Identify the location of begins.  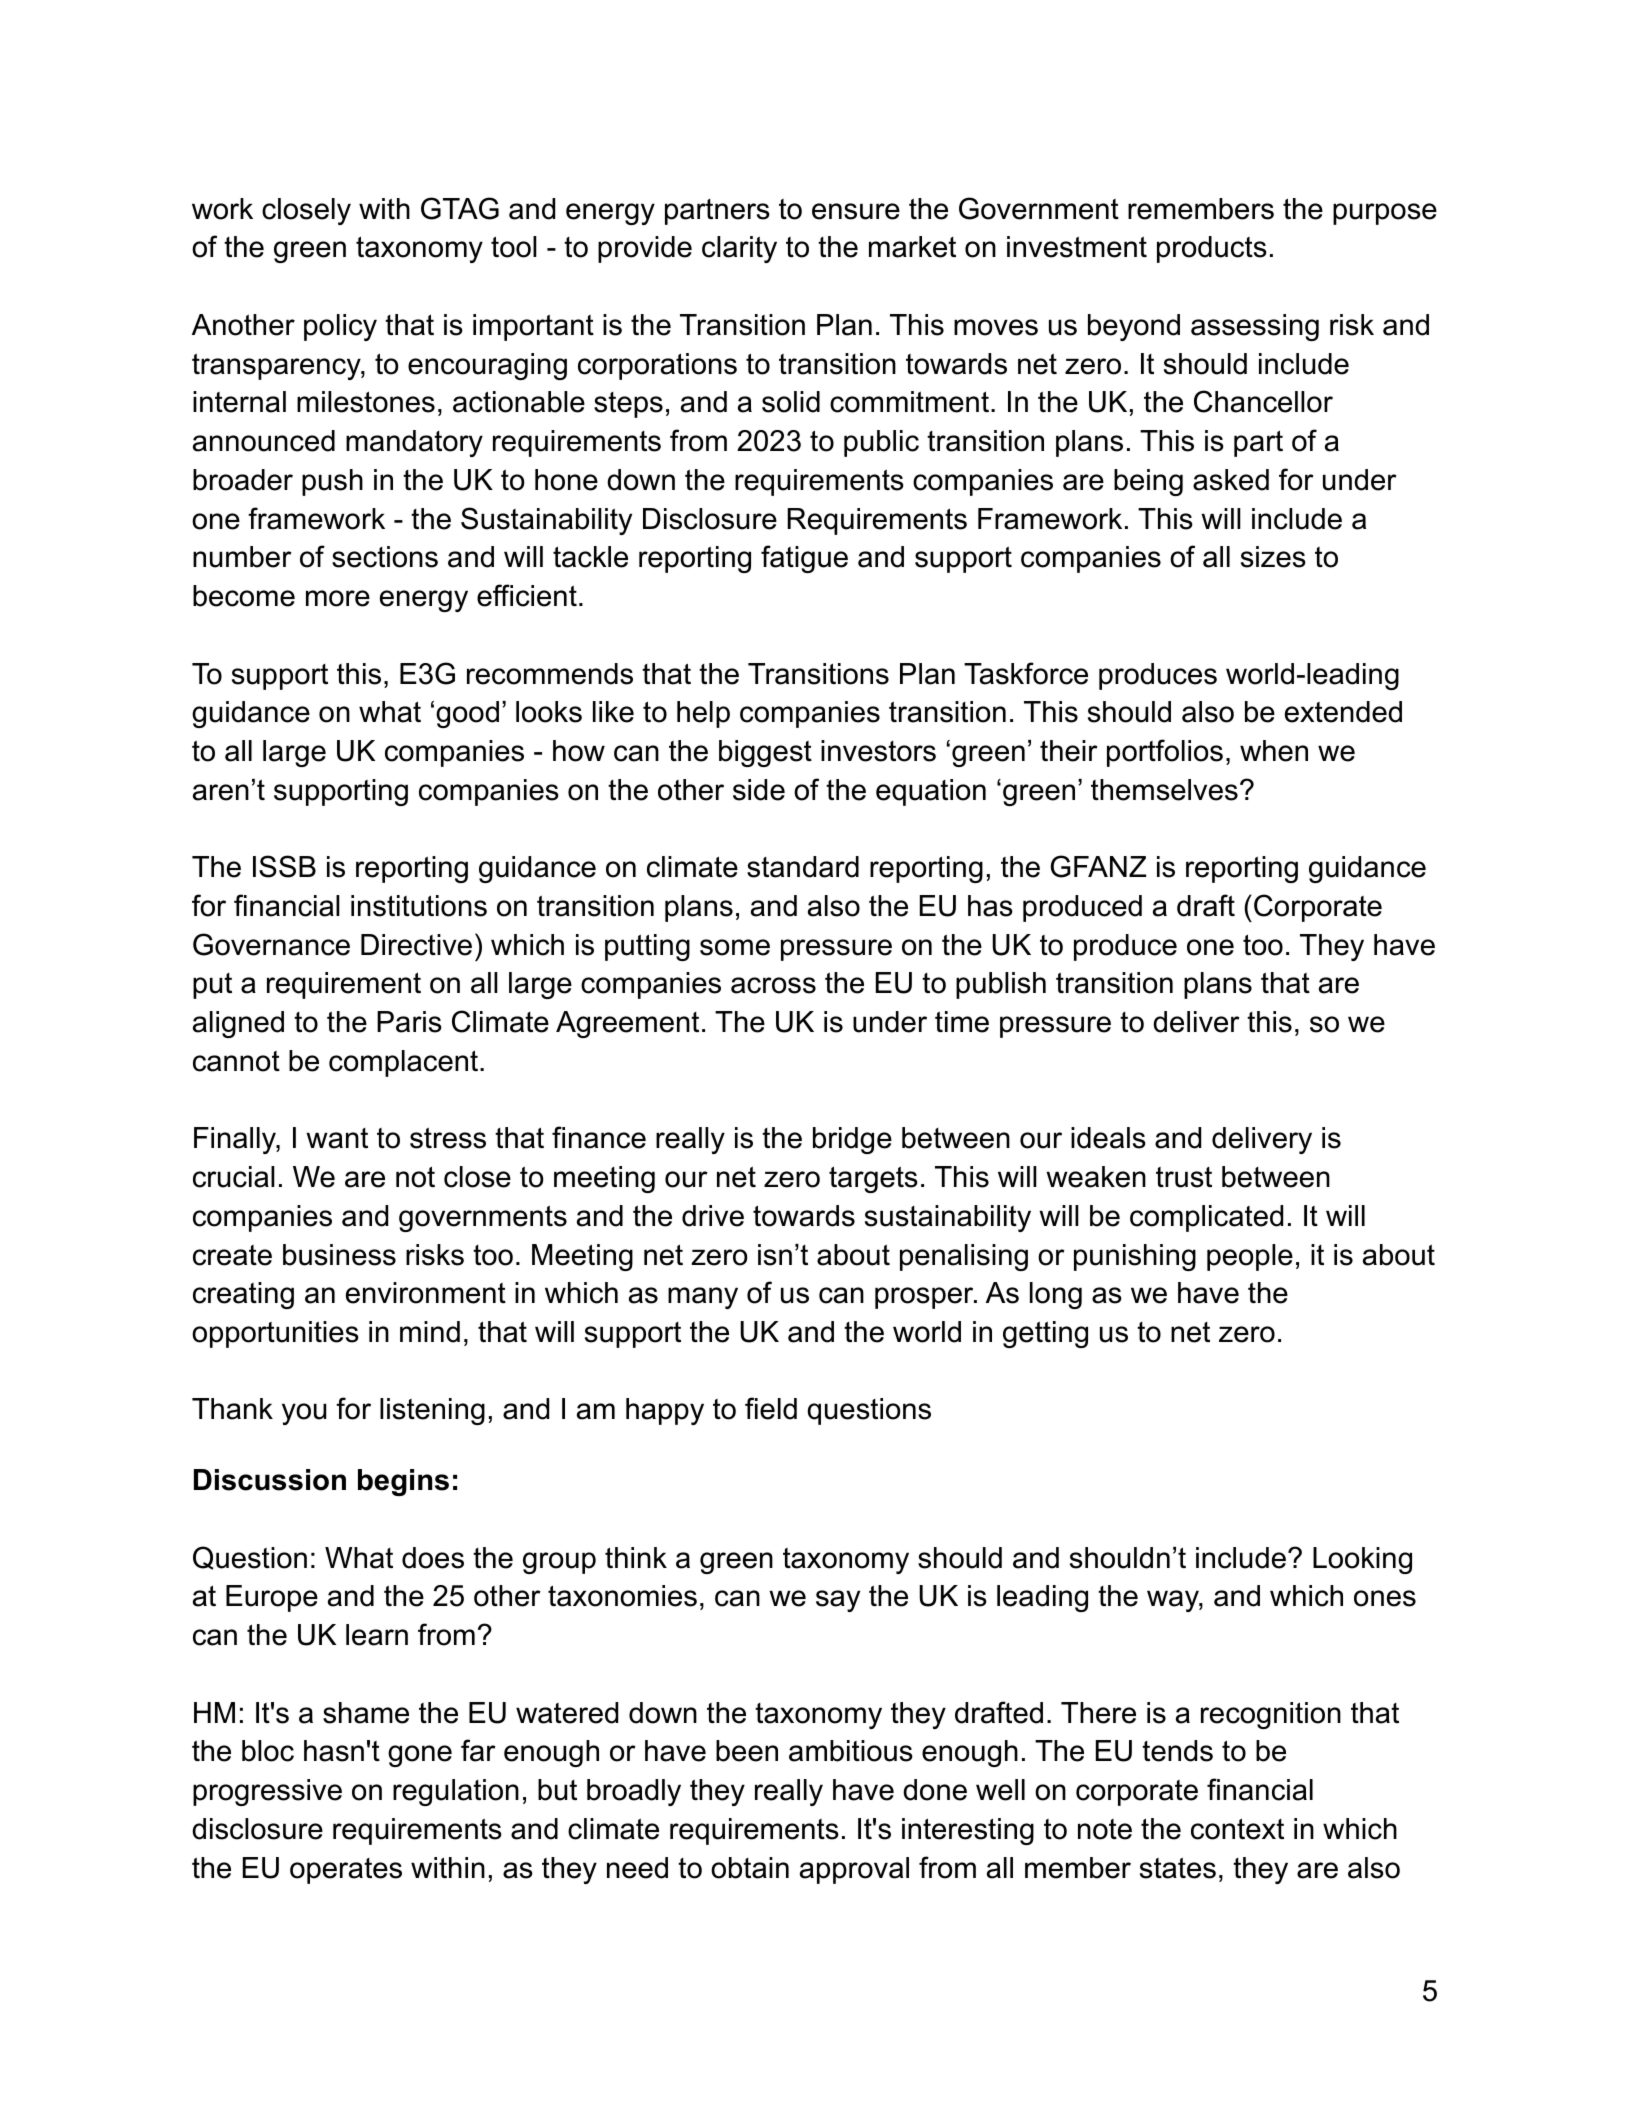
(403, 1482).
